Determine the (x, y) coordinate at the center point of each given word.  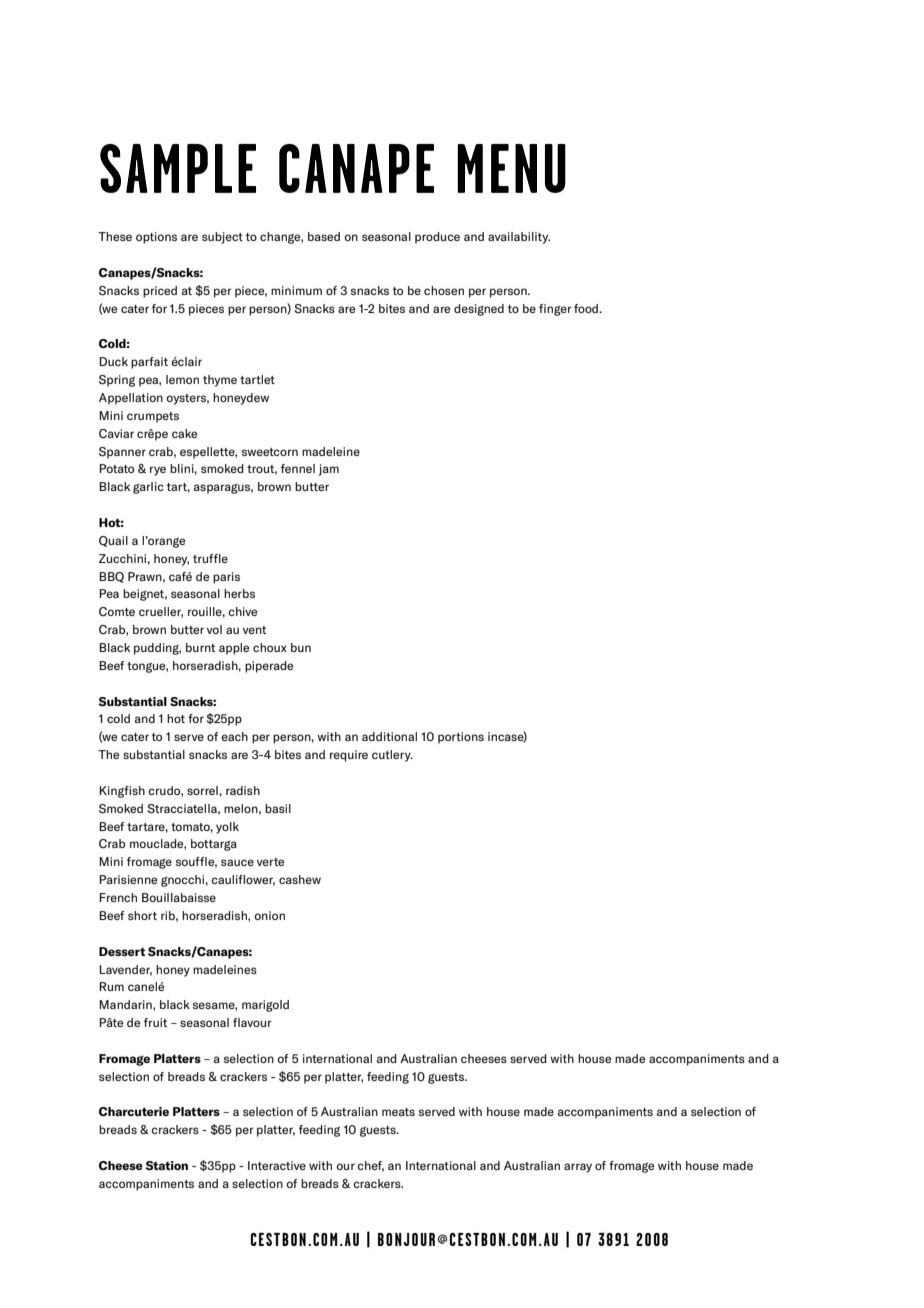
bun (301, 647)
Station (166, 1166)
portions (461, 738)
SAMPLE (178, 168)
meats (398, 1112)
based (324, 236)
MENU (512, 168)
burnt (200, 647)
